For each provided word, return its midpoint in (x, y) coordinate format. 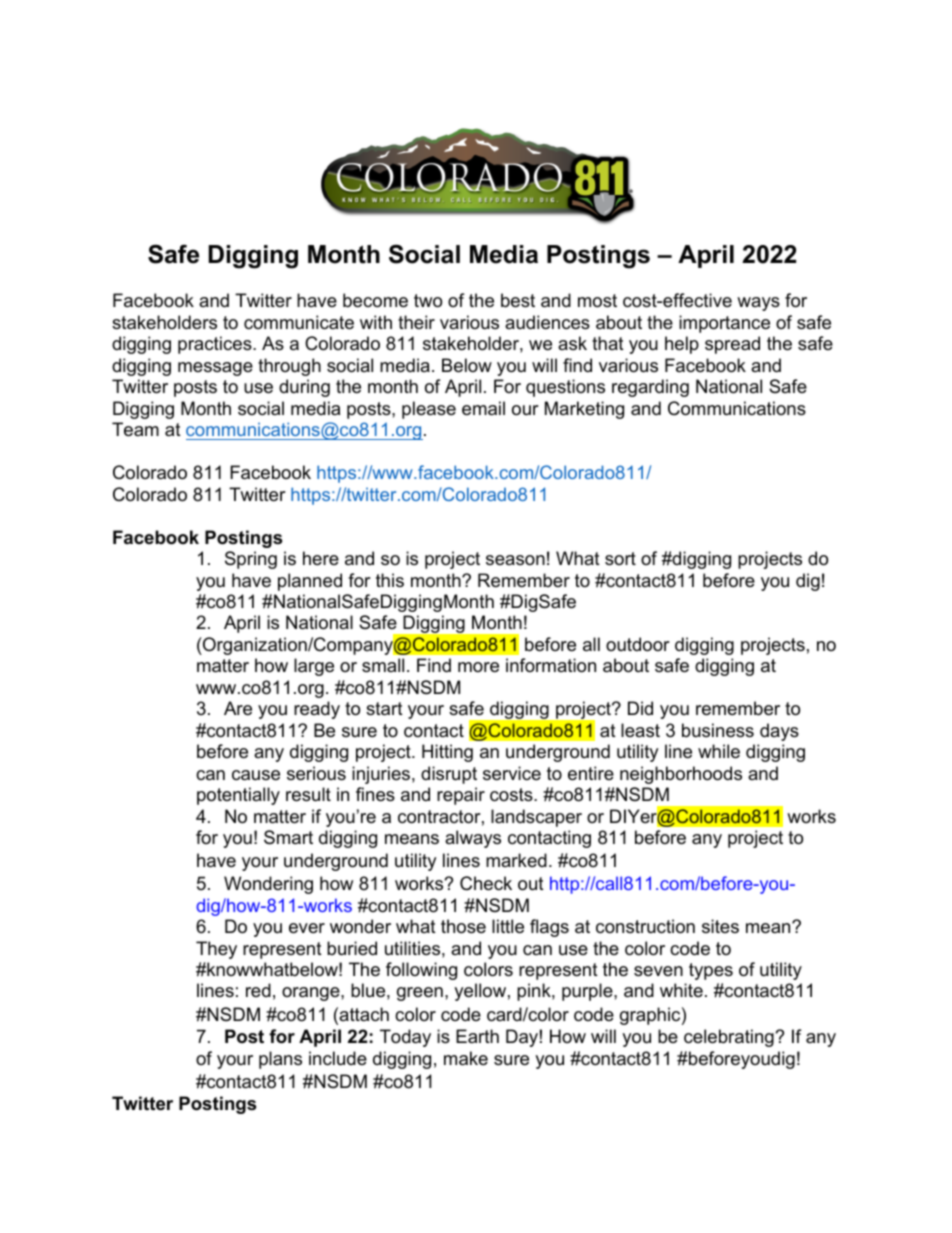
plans (280, 1060)
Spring (251, 560)
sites (720, 926)
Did (640, 708)
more (478, 667)
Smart (288, 837)
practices (216, 345)
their (416, 322)
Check (486, 883)
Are (238, 708)
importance (724, 324)
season (515, 560)
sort (620, 559)
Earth (477, 1036)
